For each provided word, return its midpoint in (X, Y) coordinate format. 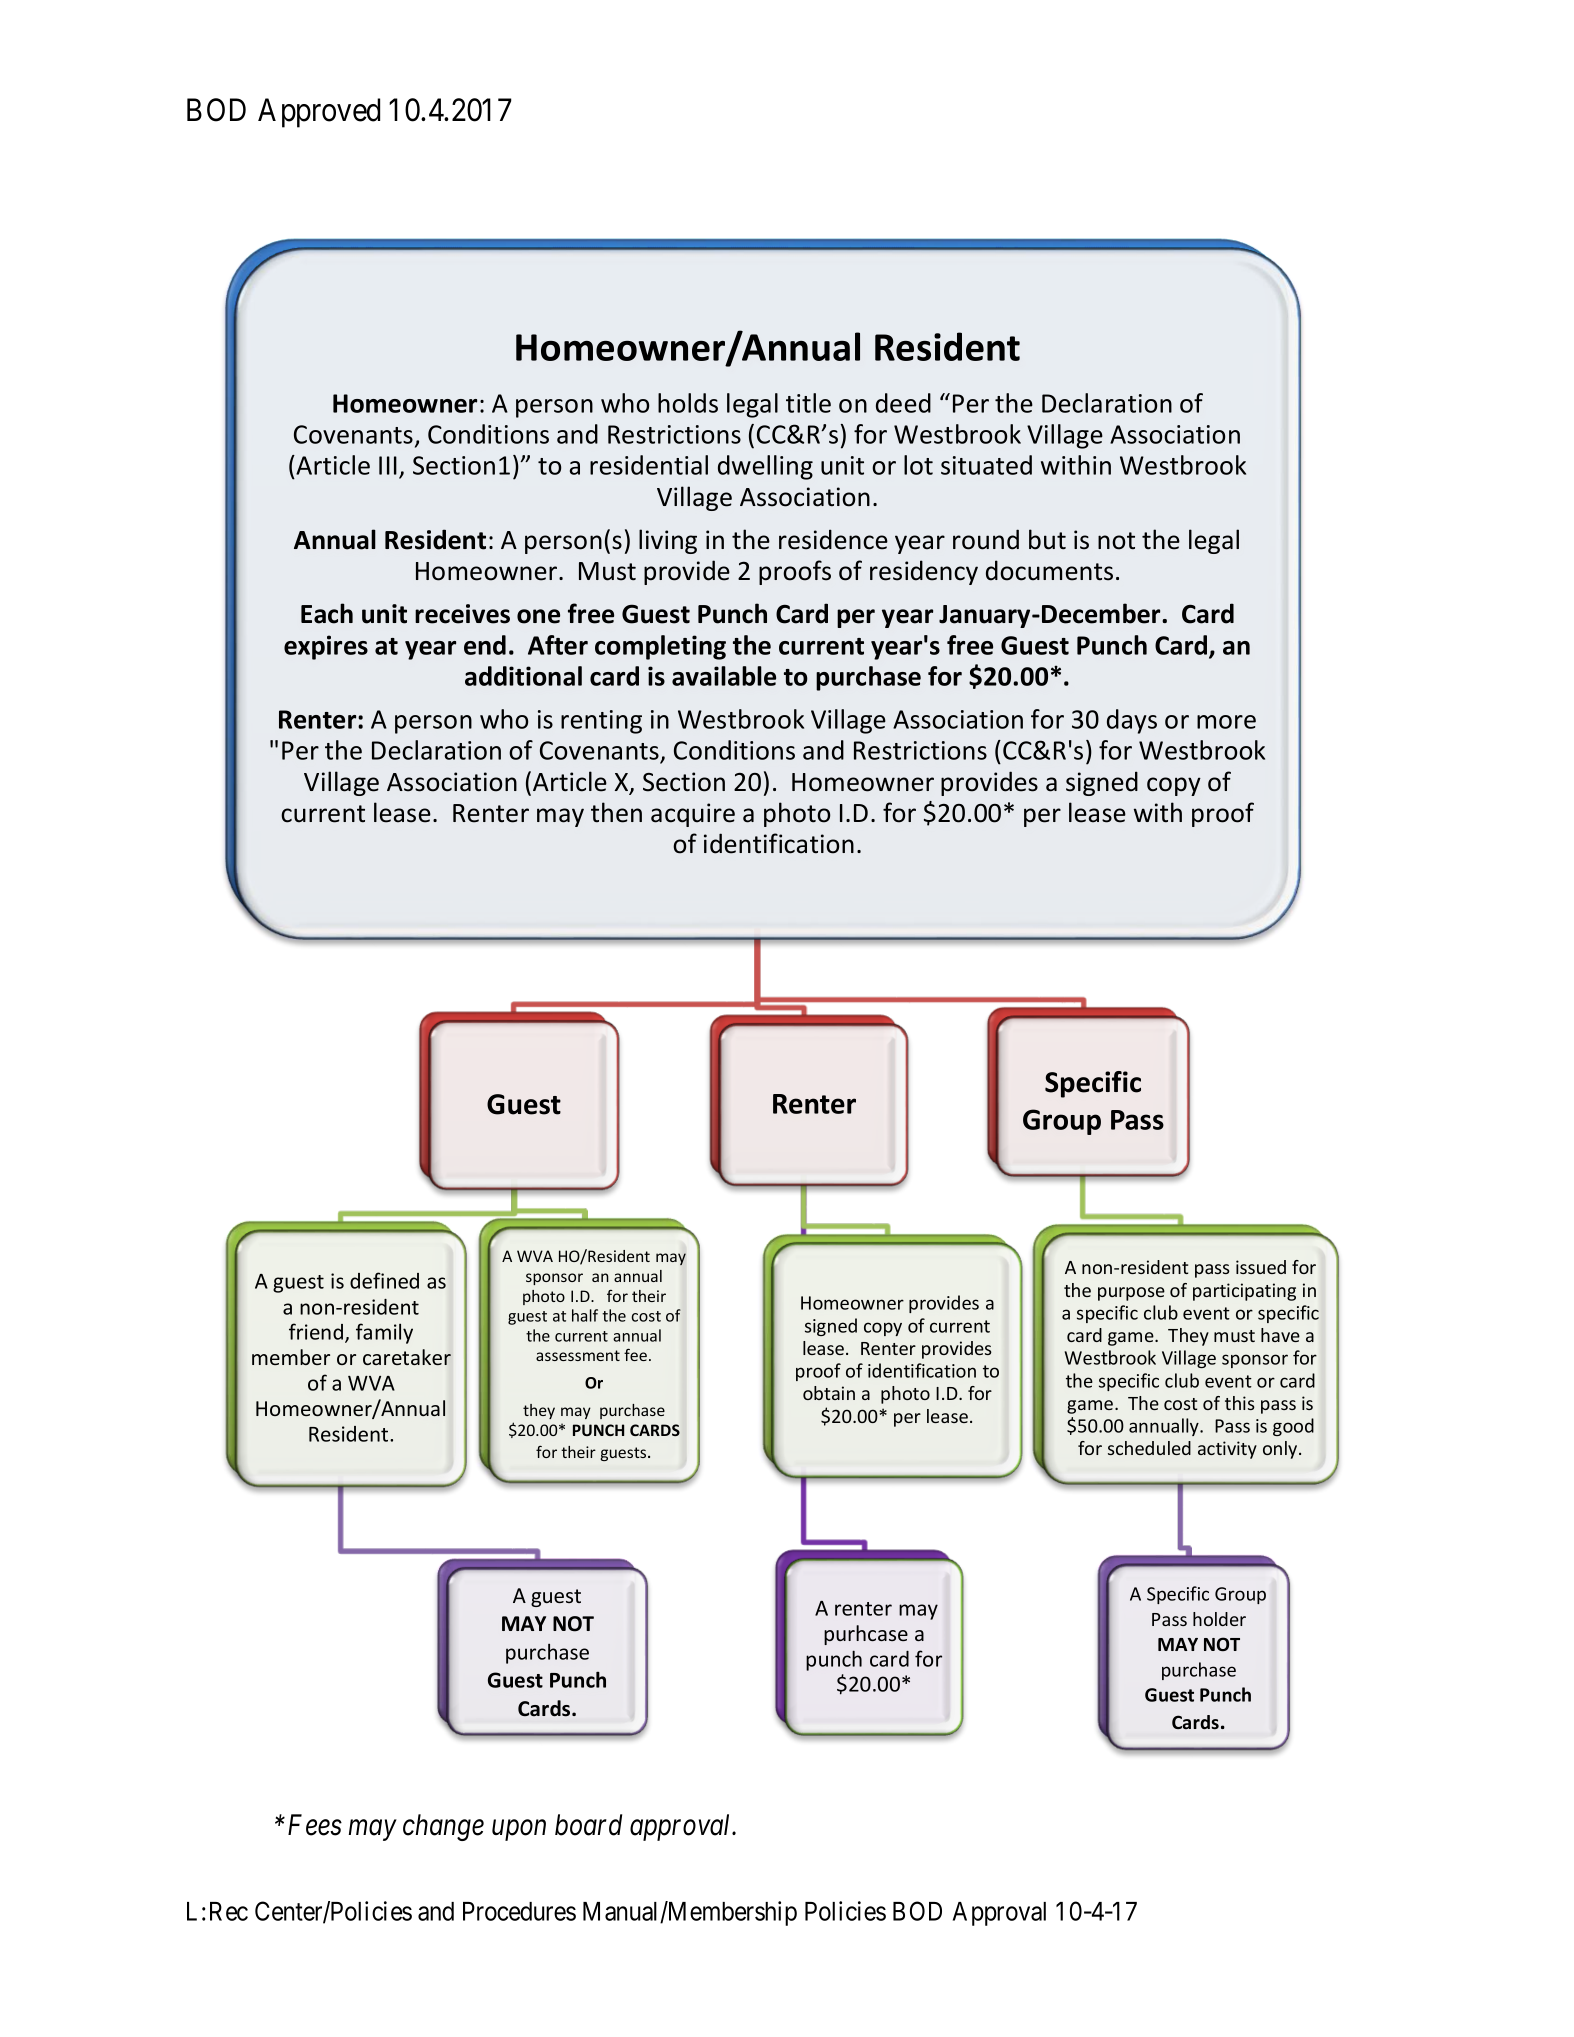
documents (1049, 570)
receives (462, 614)
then (616, 812)
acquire (693, 815)
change (443, 1827)
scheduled (1149, 1448)
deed (903, 403)
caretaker (407, 1357)
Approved (319, 113)
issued (1261, 1267)
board (588, 1825)
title (808, 403)
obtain (829, 1393)
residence (833, 539)
